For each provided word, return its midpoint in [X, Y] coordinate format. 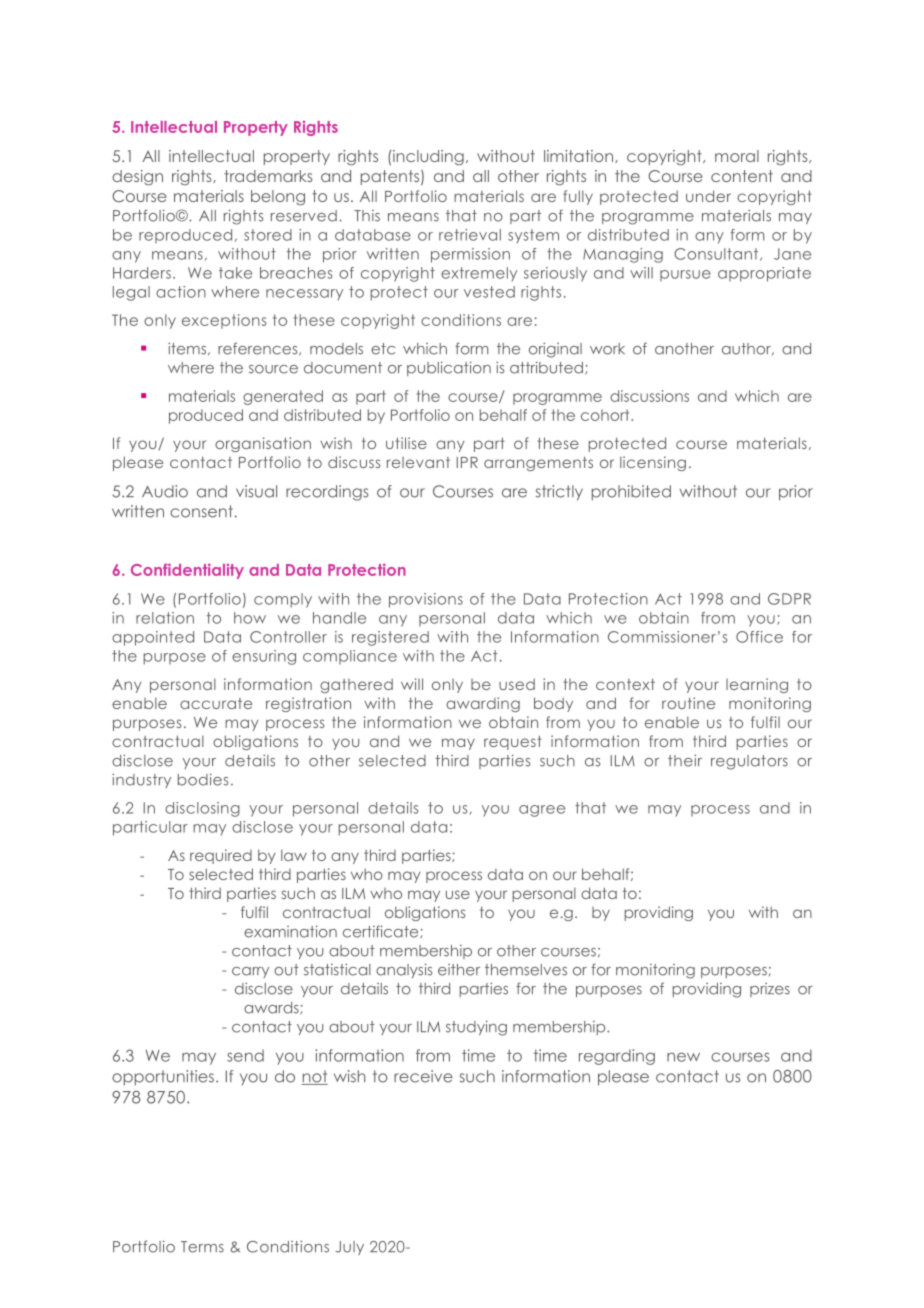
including [428, 157]
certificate [382, 932]
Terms [202, 1247]
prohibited [631, 493]
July [350, 1248]
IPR [467, 462]
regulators [749, 762]
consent [201, 511]
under [708, 196]
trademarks [268, 176]
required [221, 856]
